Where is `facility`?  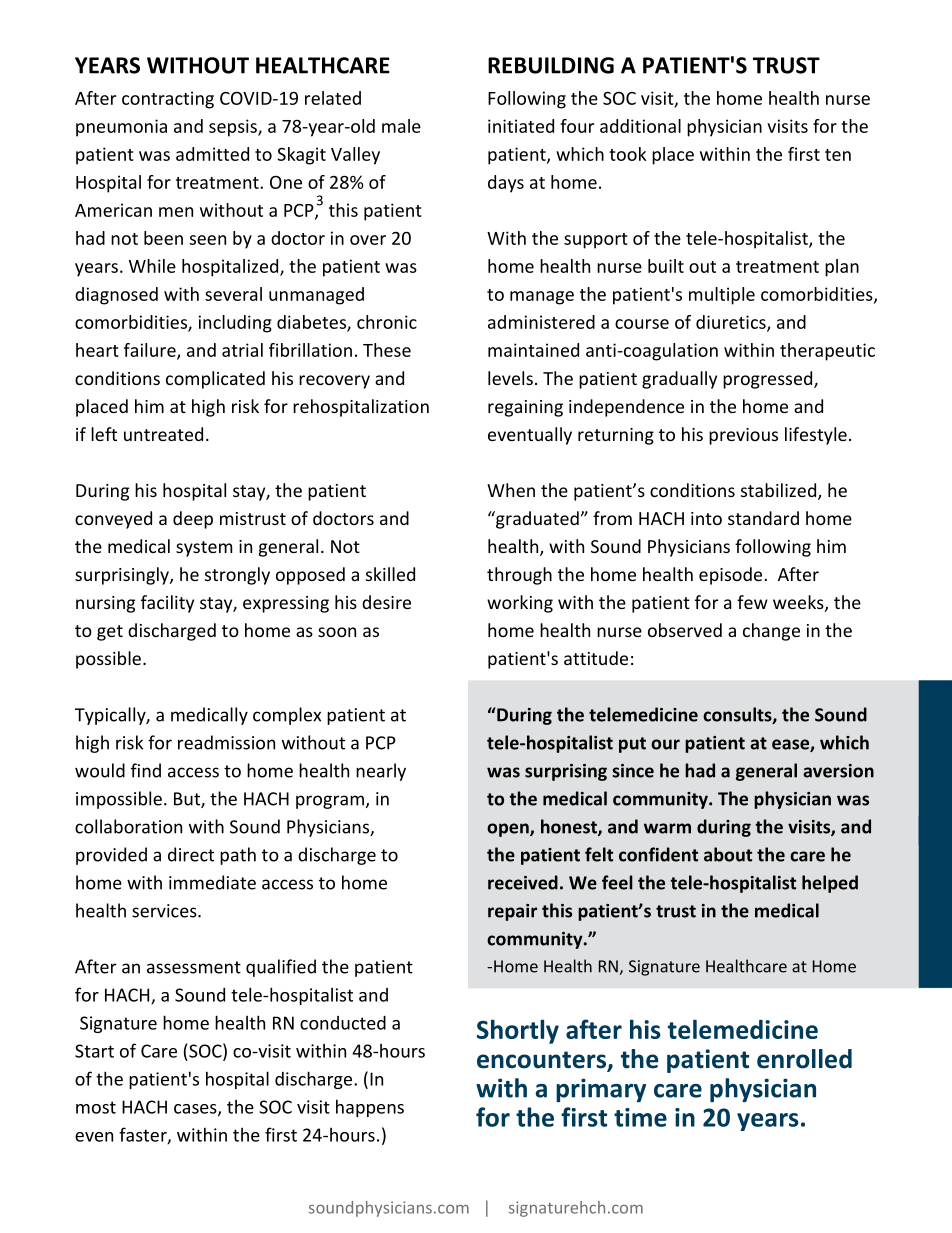
facility is located at coordinates (167, 604).
